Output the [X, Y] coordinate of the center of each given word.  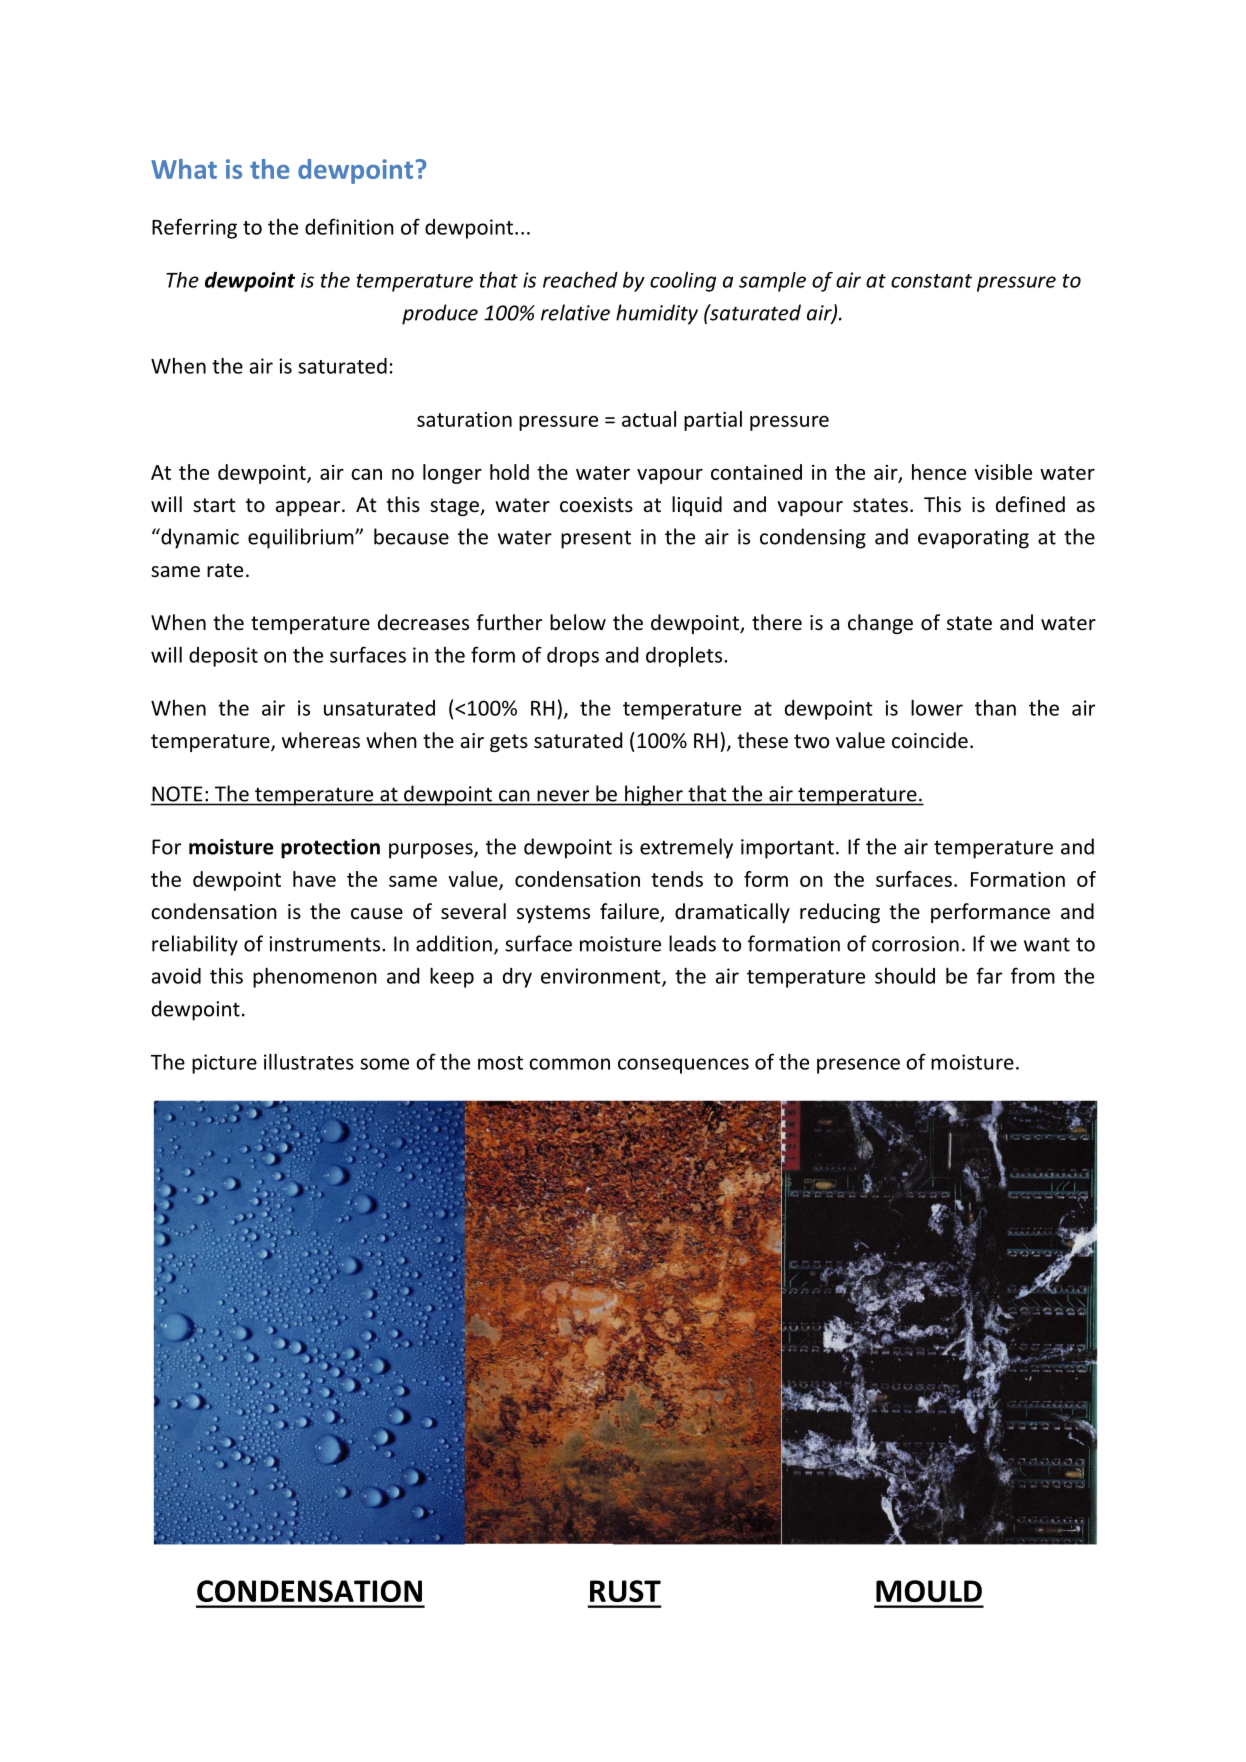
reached [580, 280]
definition [349, 226]
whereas [321, 740]
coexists [596, 505]
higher [654, 795]
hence [939, 472]
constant [931, 281]
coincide [930, 740]
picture [224, 1064]
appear [309, 508]
